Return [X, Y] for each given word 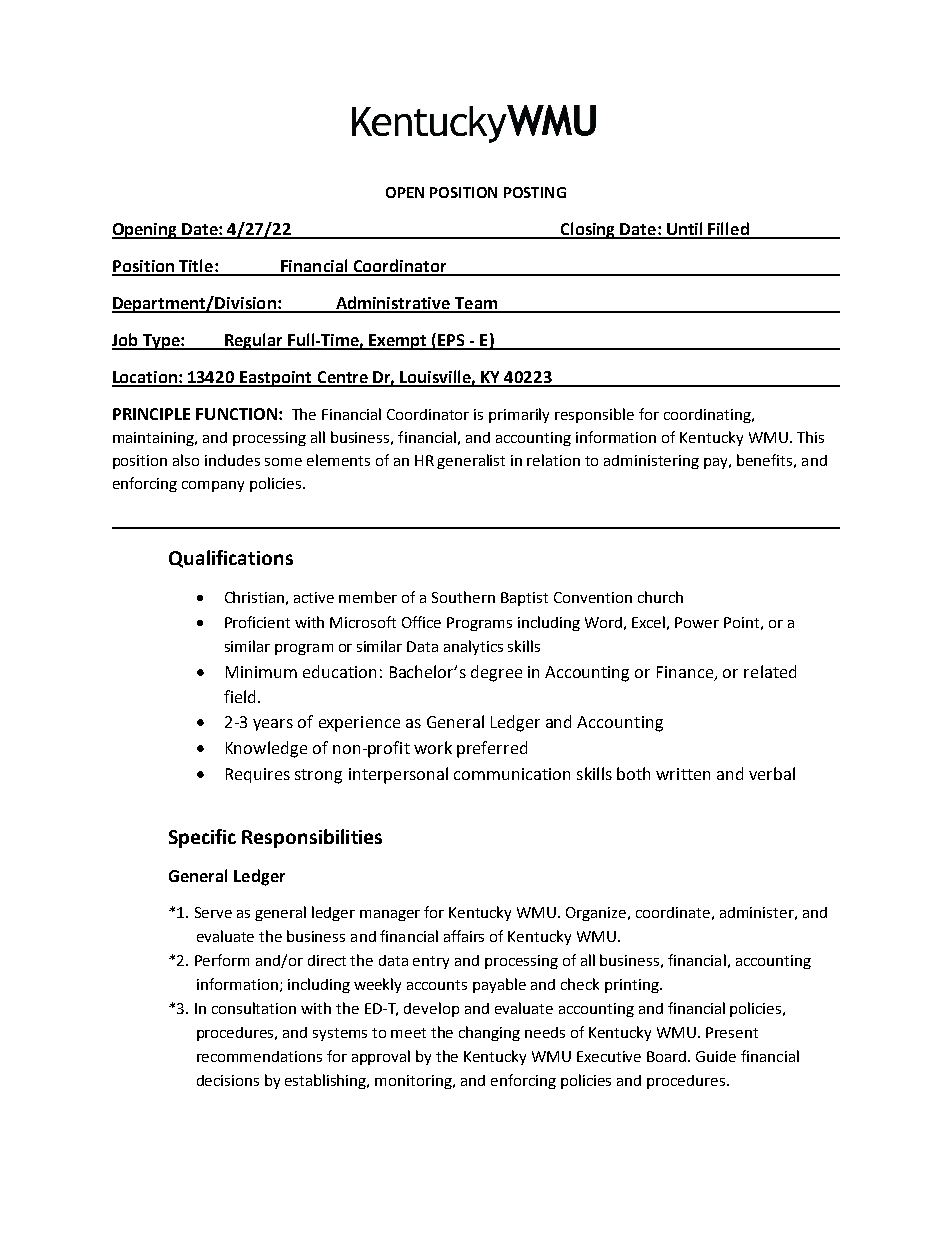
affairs [464, 936]
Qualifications [231, 559]
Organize [597, 914]
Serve [213, 912]
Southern [463, 597]
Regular [254, 341]
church [660, 597]
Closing [588, 230]
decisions [228, 1080]
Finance [686, 673]
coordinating [708, 416]
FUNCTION [236, 414]
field [241, 696]
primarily [519, 415]
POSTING [535, 192]
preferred [492, 749]
